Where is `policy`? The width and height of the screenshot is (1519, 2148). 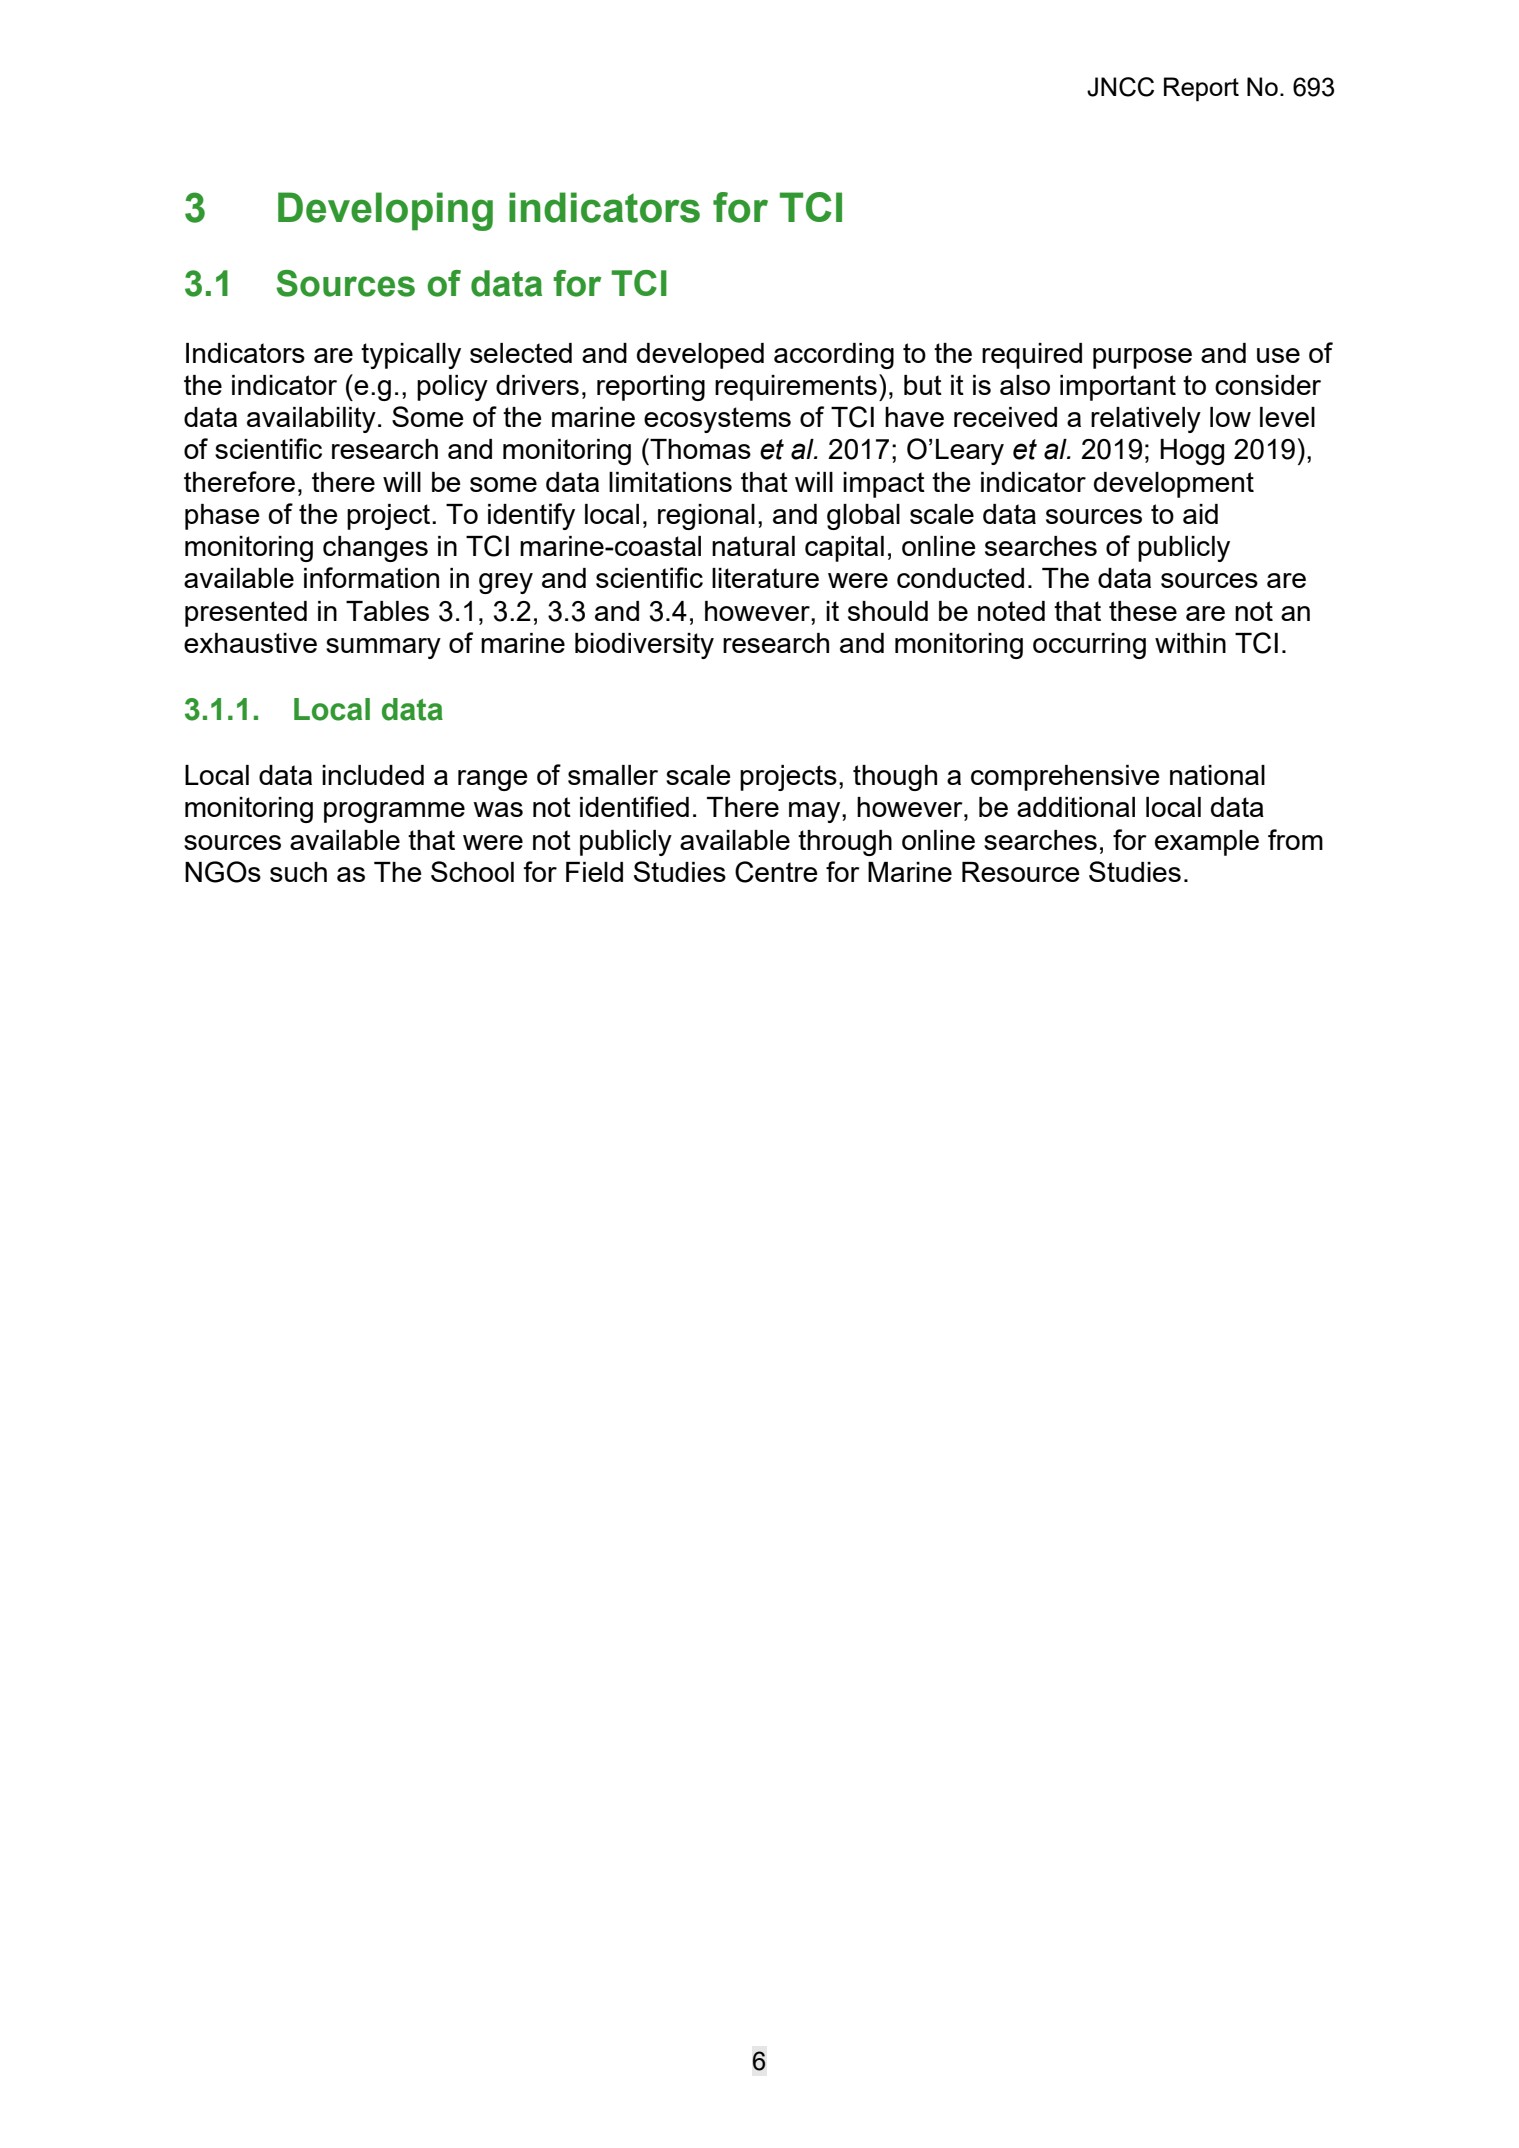 policy is located at coordinates (452, 388).
